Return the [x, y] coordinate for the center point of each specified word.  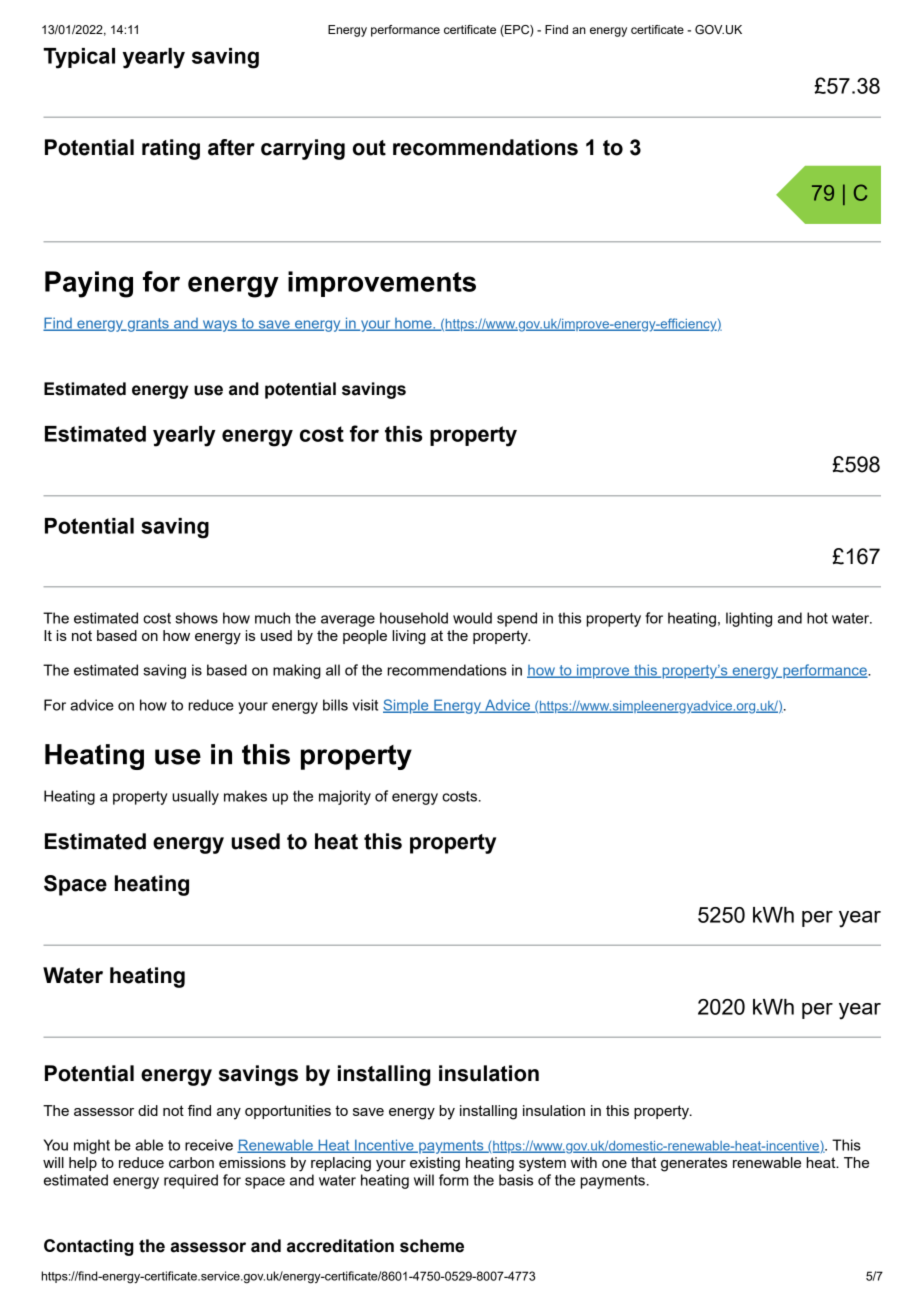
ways [220, 326]
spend [517, 619]
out [369, 148]
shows [196, 618]
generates [694, 1164]
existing [435, 1164]
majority [345, 797]
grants [148, 325]
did [148, 1110]
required [191, 1181]
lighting [749, 619]
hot [817, 618]
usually [195, 797]
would [472, 618]
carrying [303, 149]
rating [171, 149]
